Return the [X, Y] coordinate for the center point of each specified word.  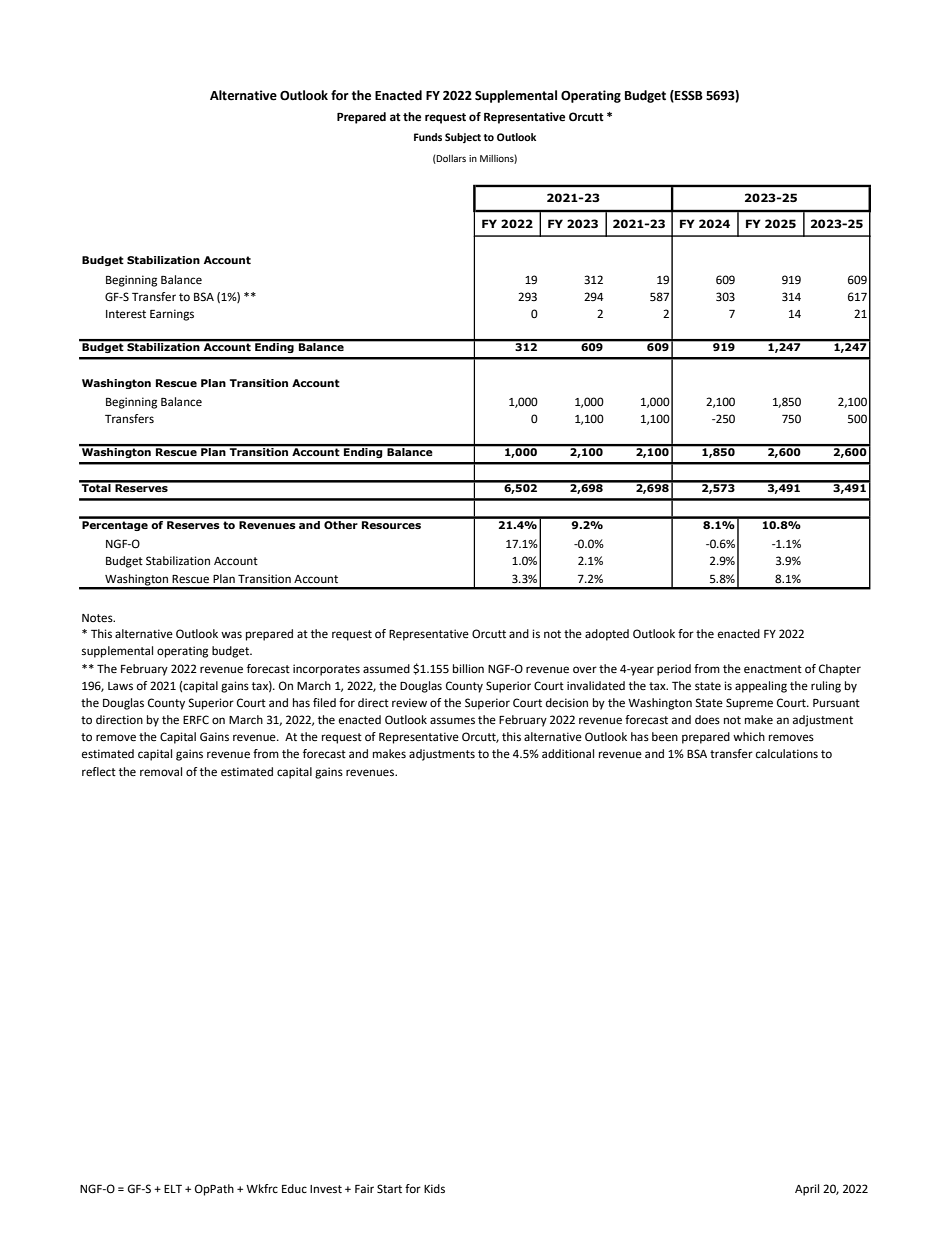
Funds [428, 137]
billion [468, 669]
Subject [463, 138]
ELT [173, 1189]
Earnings [172, 315]
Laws [120, 686]
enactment [773, 669]
